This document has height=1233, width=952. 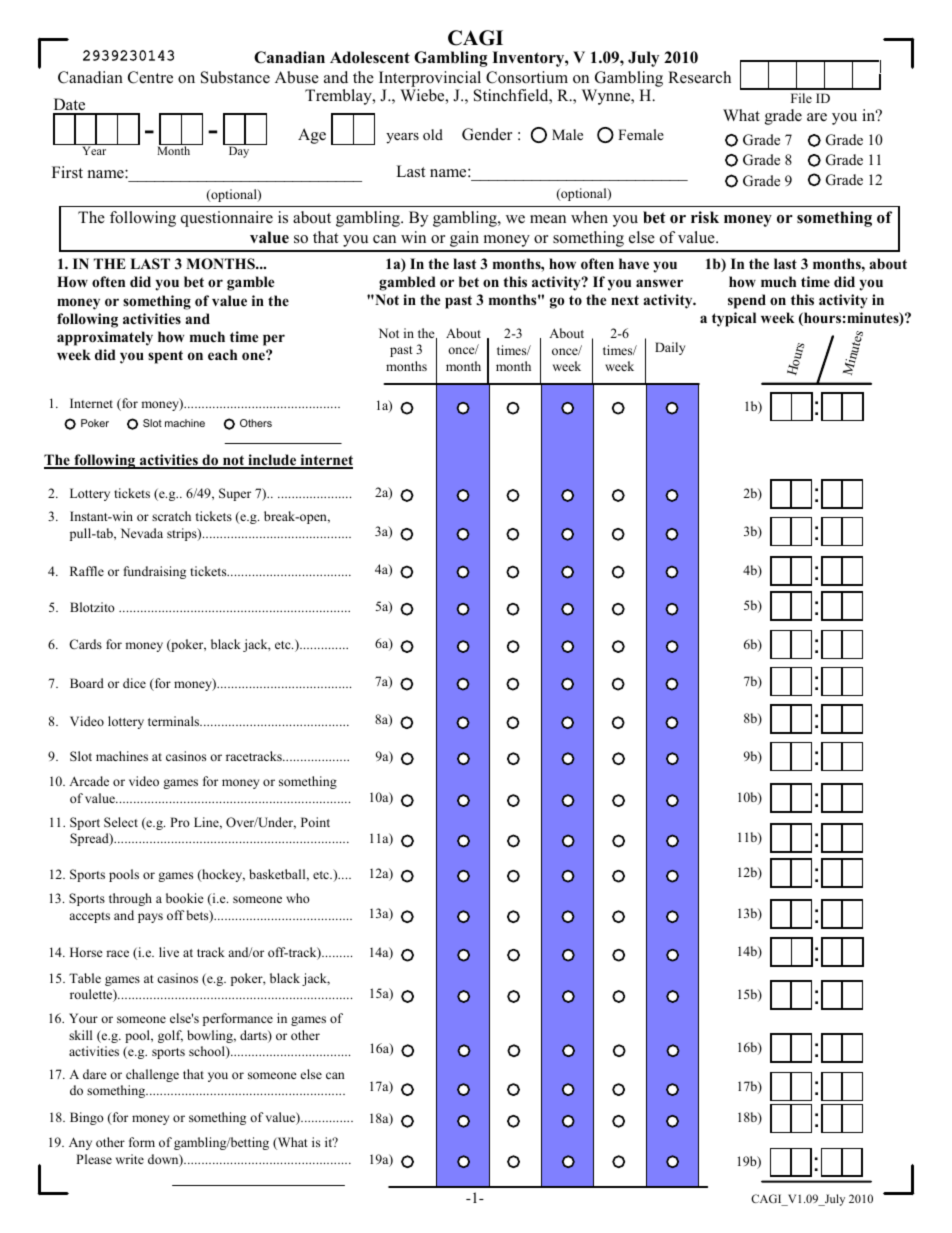 What do you see at coordinates (130, 1159) in the document?
I see `write` at bounding box center [130, 1159].
